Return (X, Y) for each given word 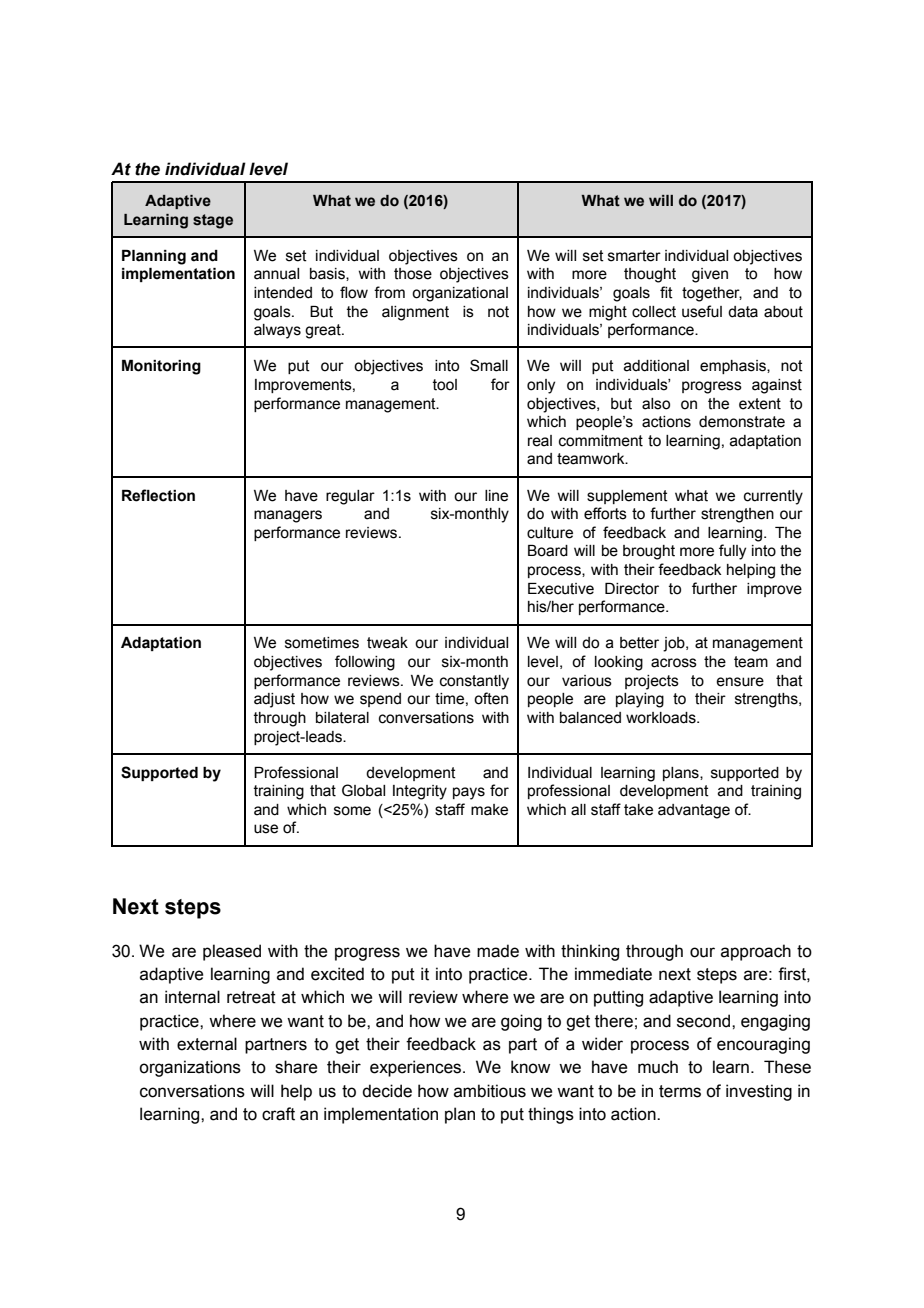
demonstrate (742, 422)
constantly (474, 682)
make (489, 810)
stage (213, 221)
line (496, 496)
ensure (740, 682)
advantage (694, 811)
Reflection (158, 495)
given (710, 275)
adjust (274, 700)
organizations (190, 1068)
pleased (232, 952)
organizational (460, 294)
